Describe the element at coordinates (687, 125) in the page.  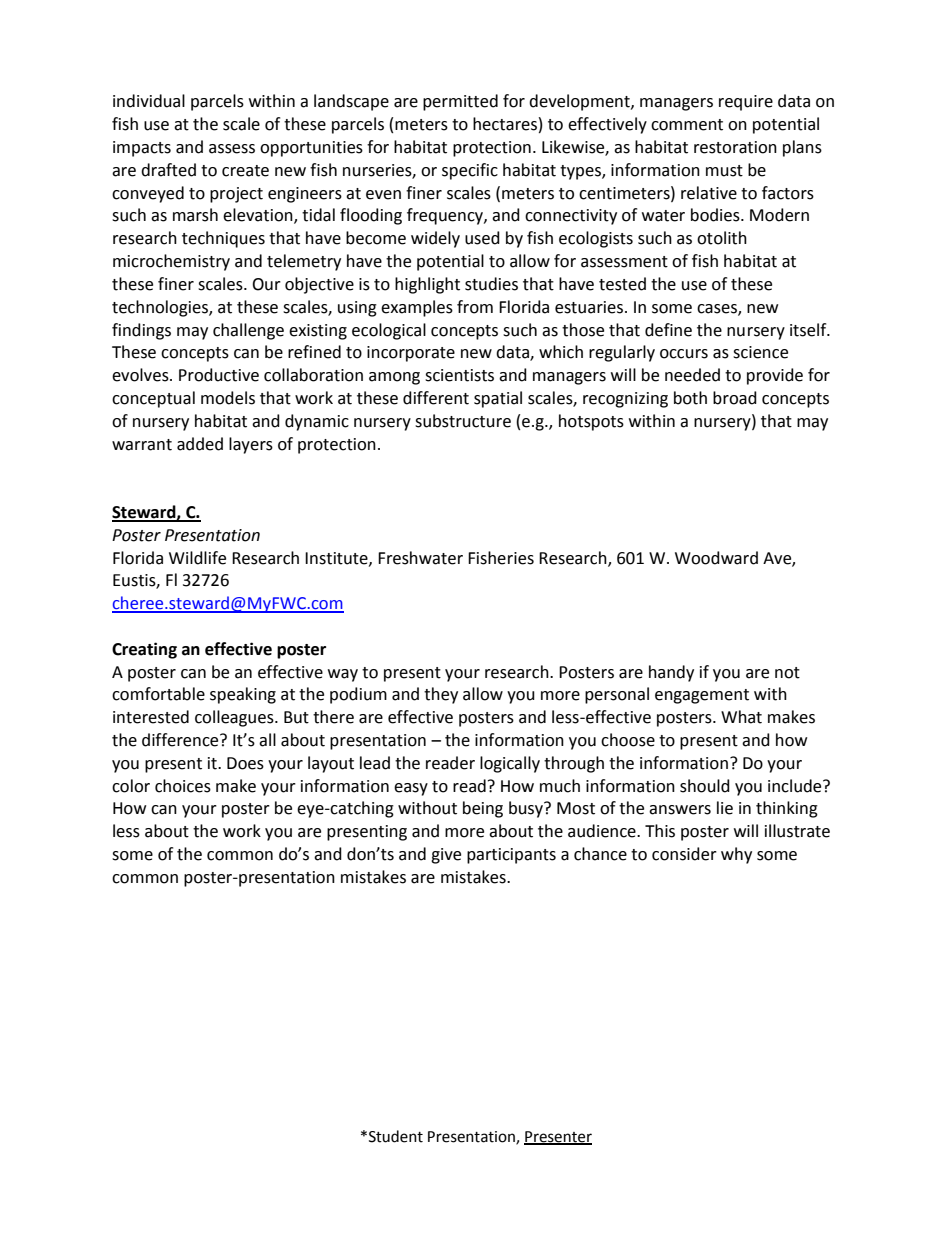
I see `comment` at that location.
